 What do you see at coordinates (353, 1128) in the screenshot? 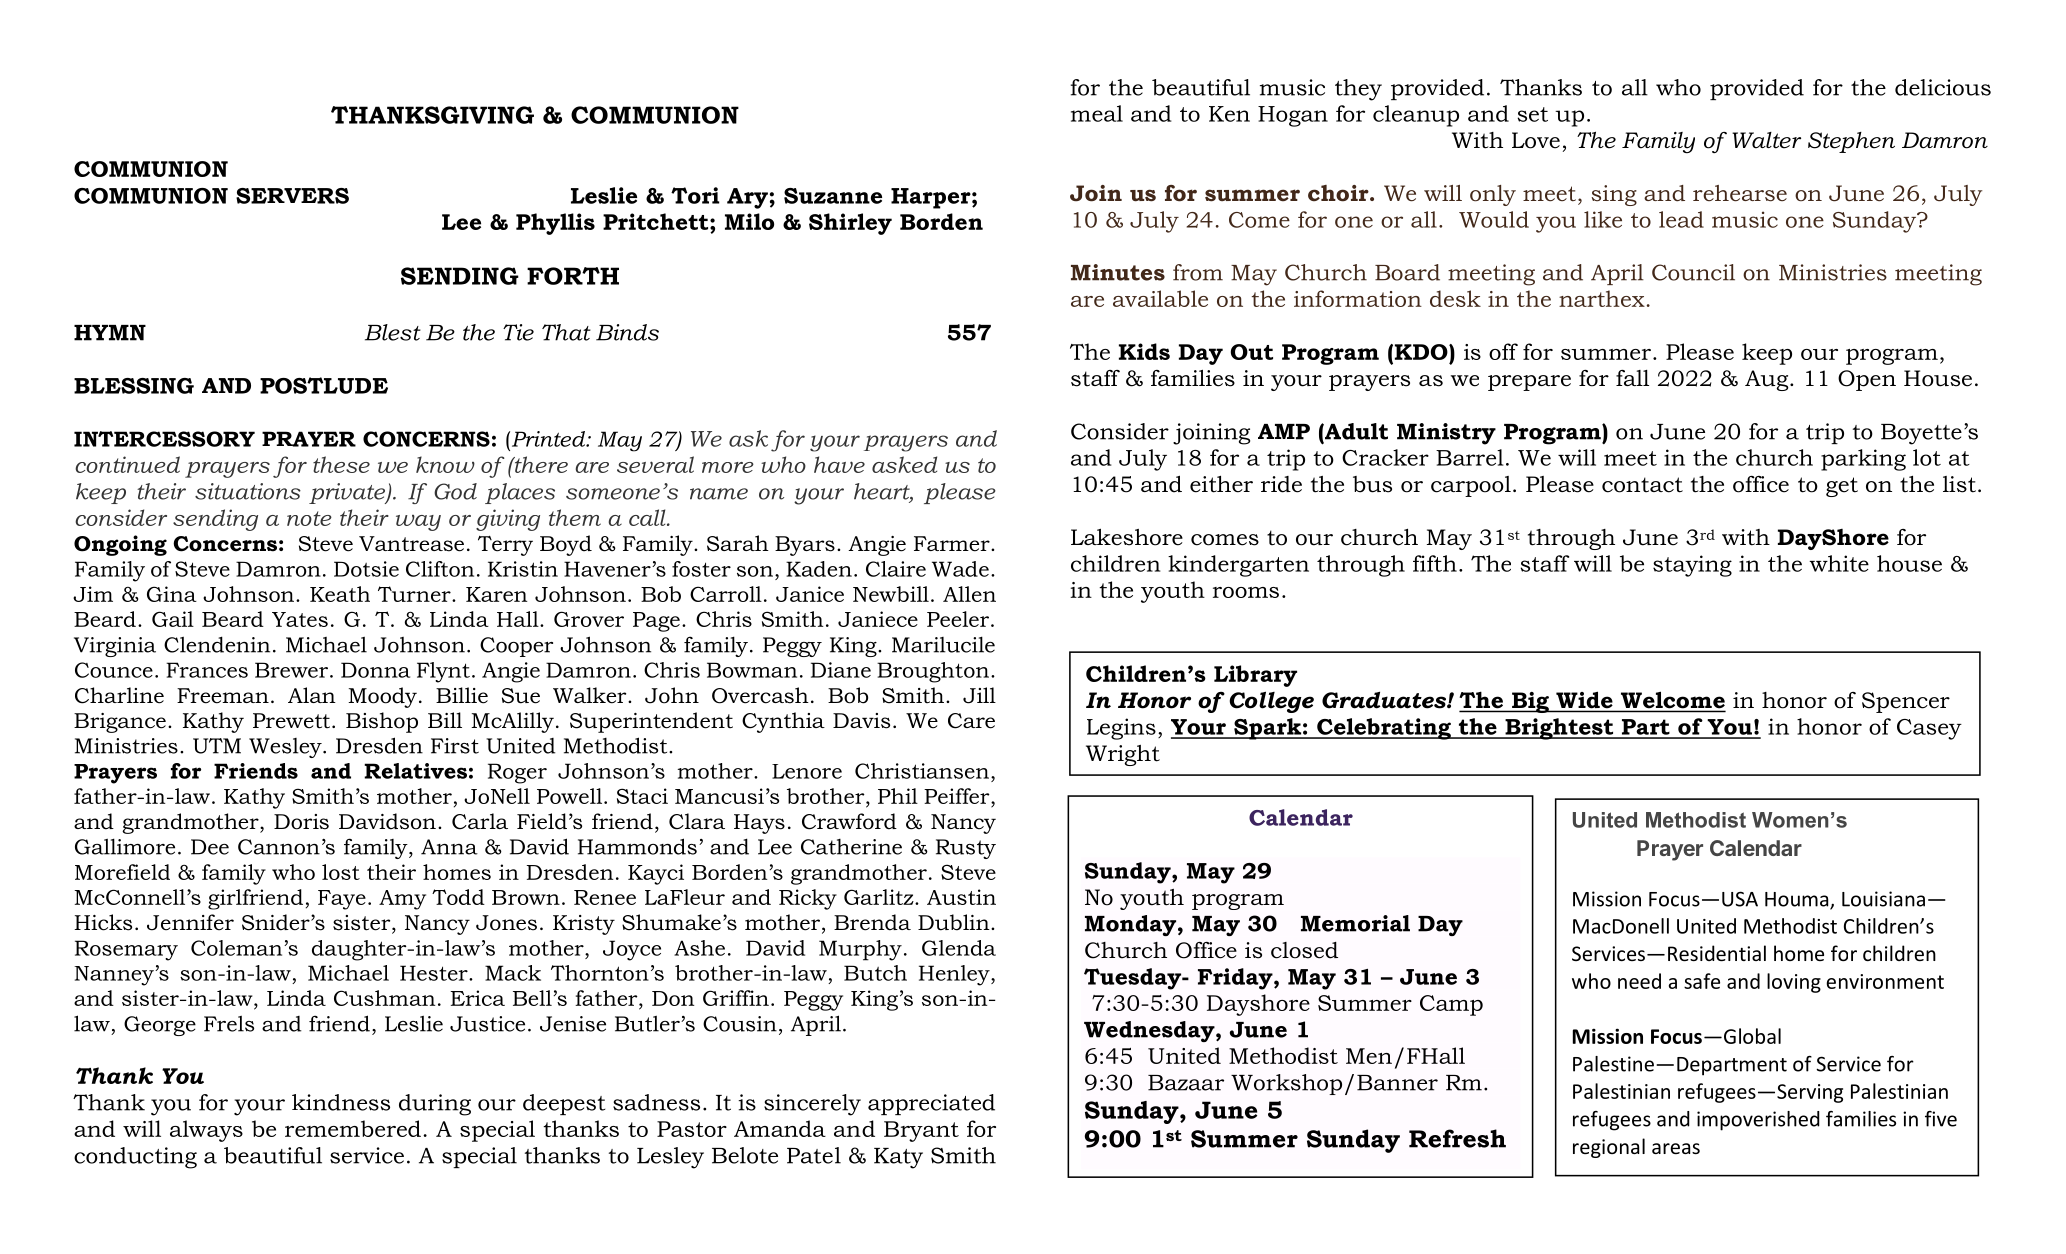
I see `remembered` at bounding box center [353, 1128].
